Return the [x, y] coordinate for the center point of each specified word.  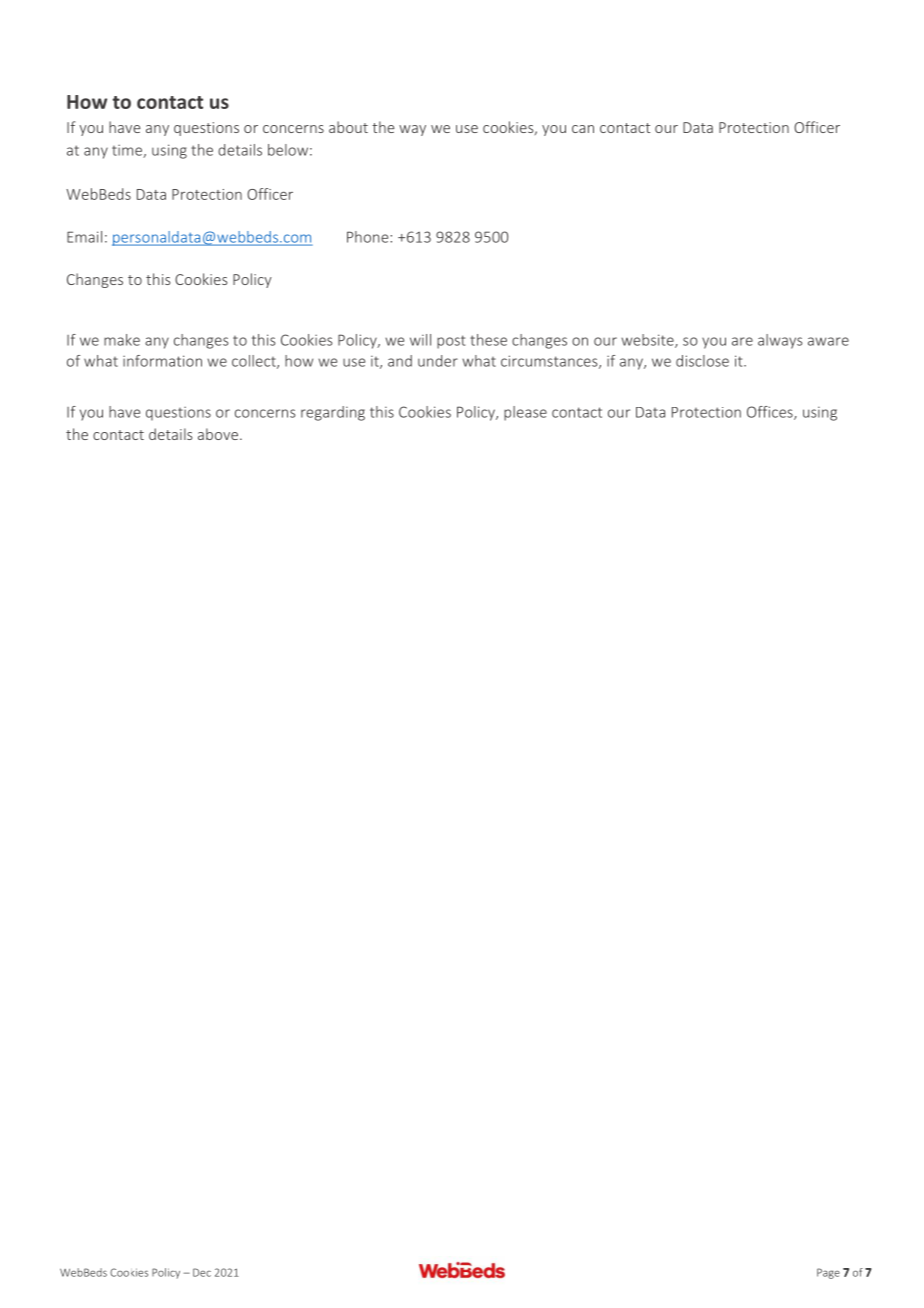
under [438, 361]
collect [255, 362]
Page [828, 1273]
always [780, 341]
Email [84, 237]
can [583, 129]
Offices [771, 413]
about [348, 127]
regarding [333, 413]
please [525, 413]
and [400, 361]
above [218, 434]
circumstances [550, 362]
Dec [202, 1272]
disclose [702, 361]
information [162, 361]
